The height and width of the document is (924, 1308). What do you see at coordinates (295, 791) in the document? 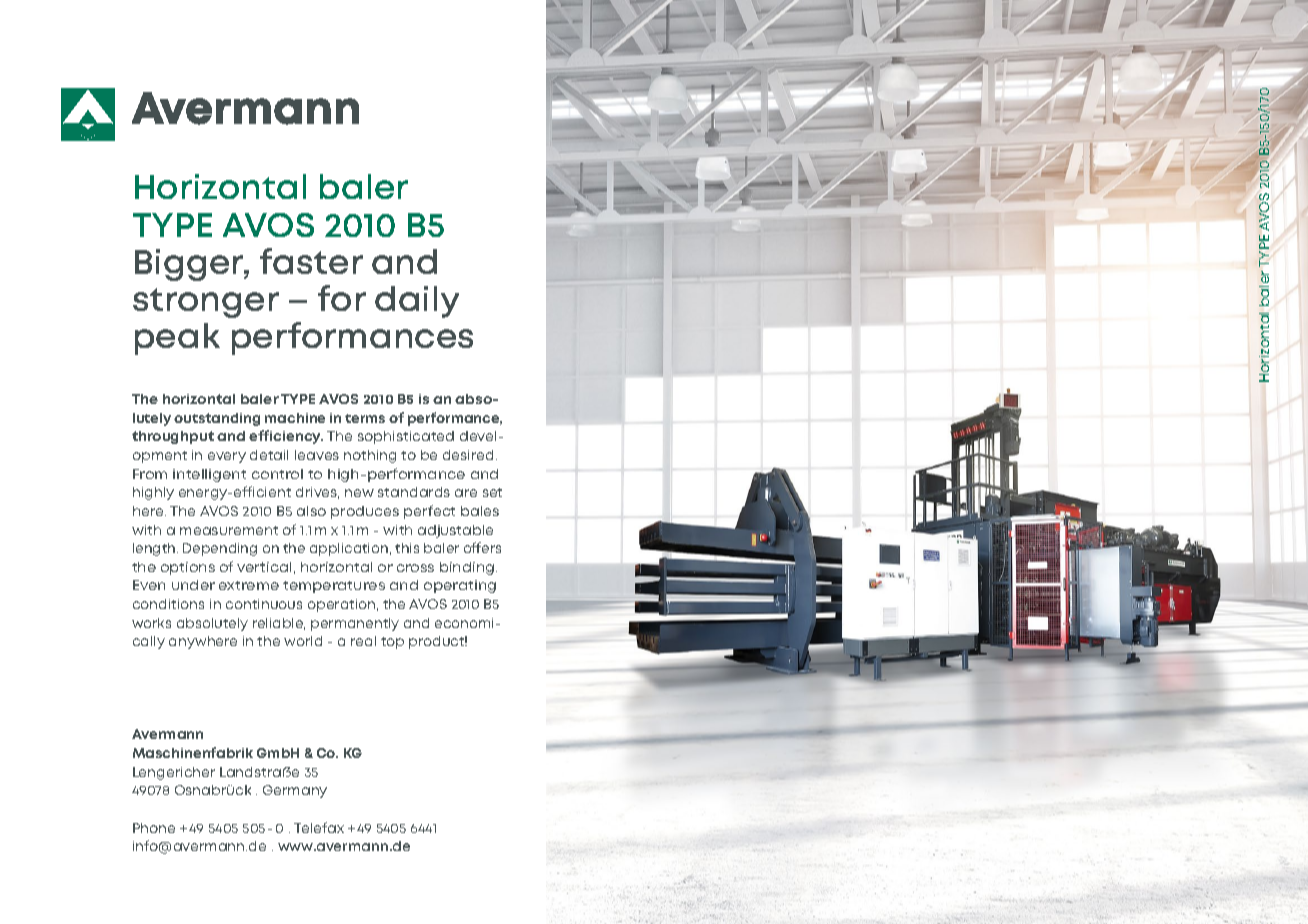
I see `Germany` at bounding box center [295, 791].
